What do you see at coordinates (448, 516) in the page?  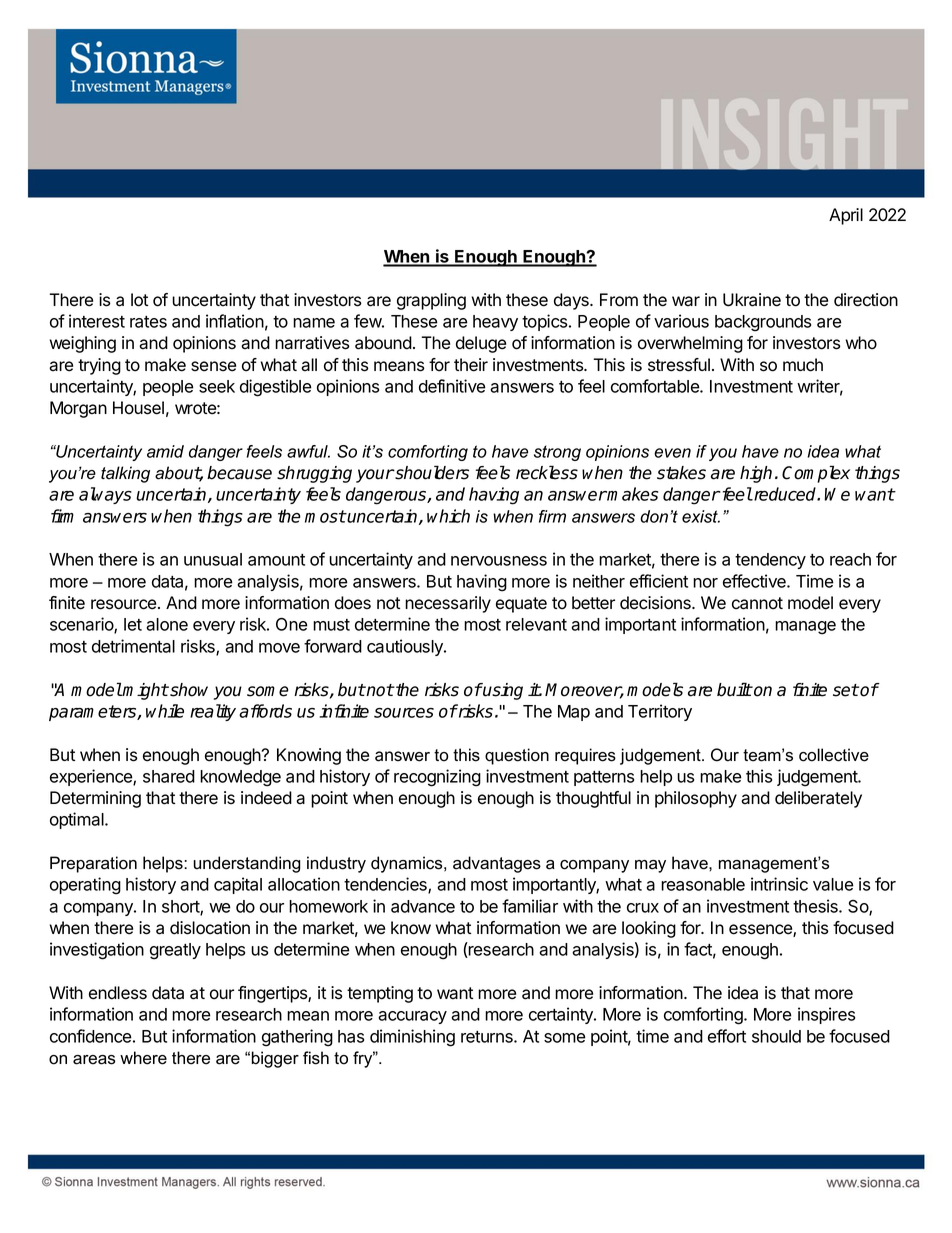 I see `which` at bounding box center [448, 516].
